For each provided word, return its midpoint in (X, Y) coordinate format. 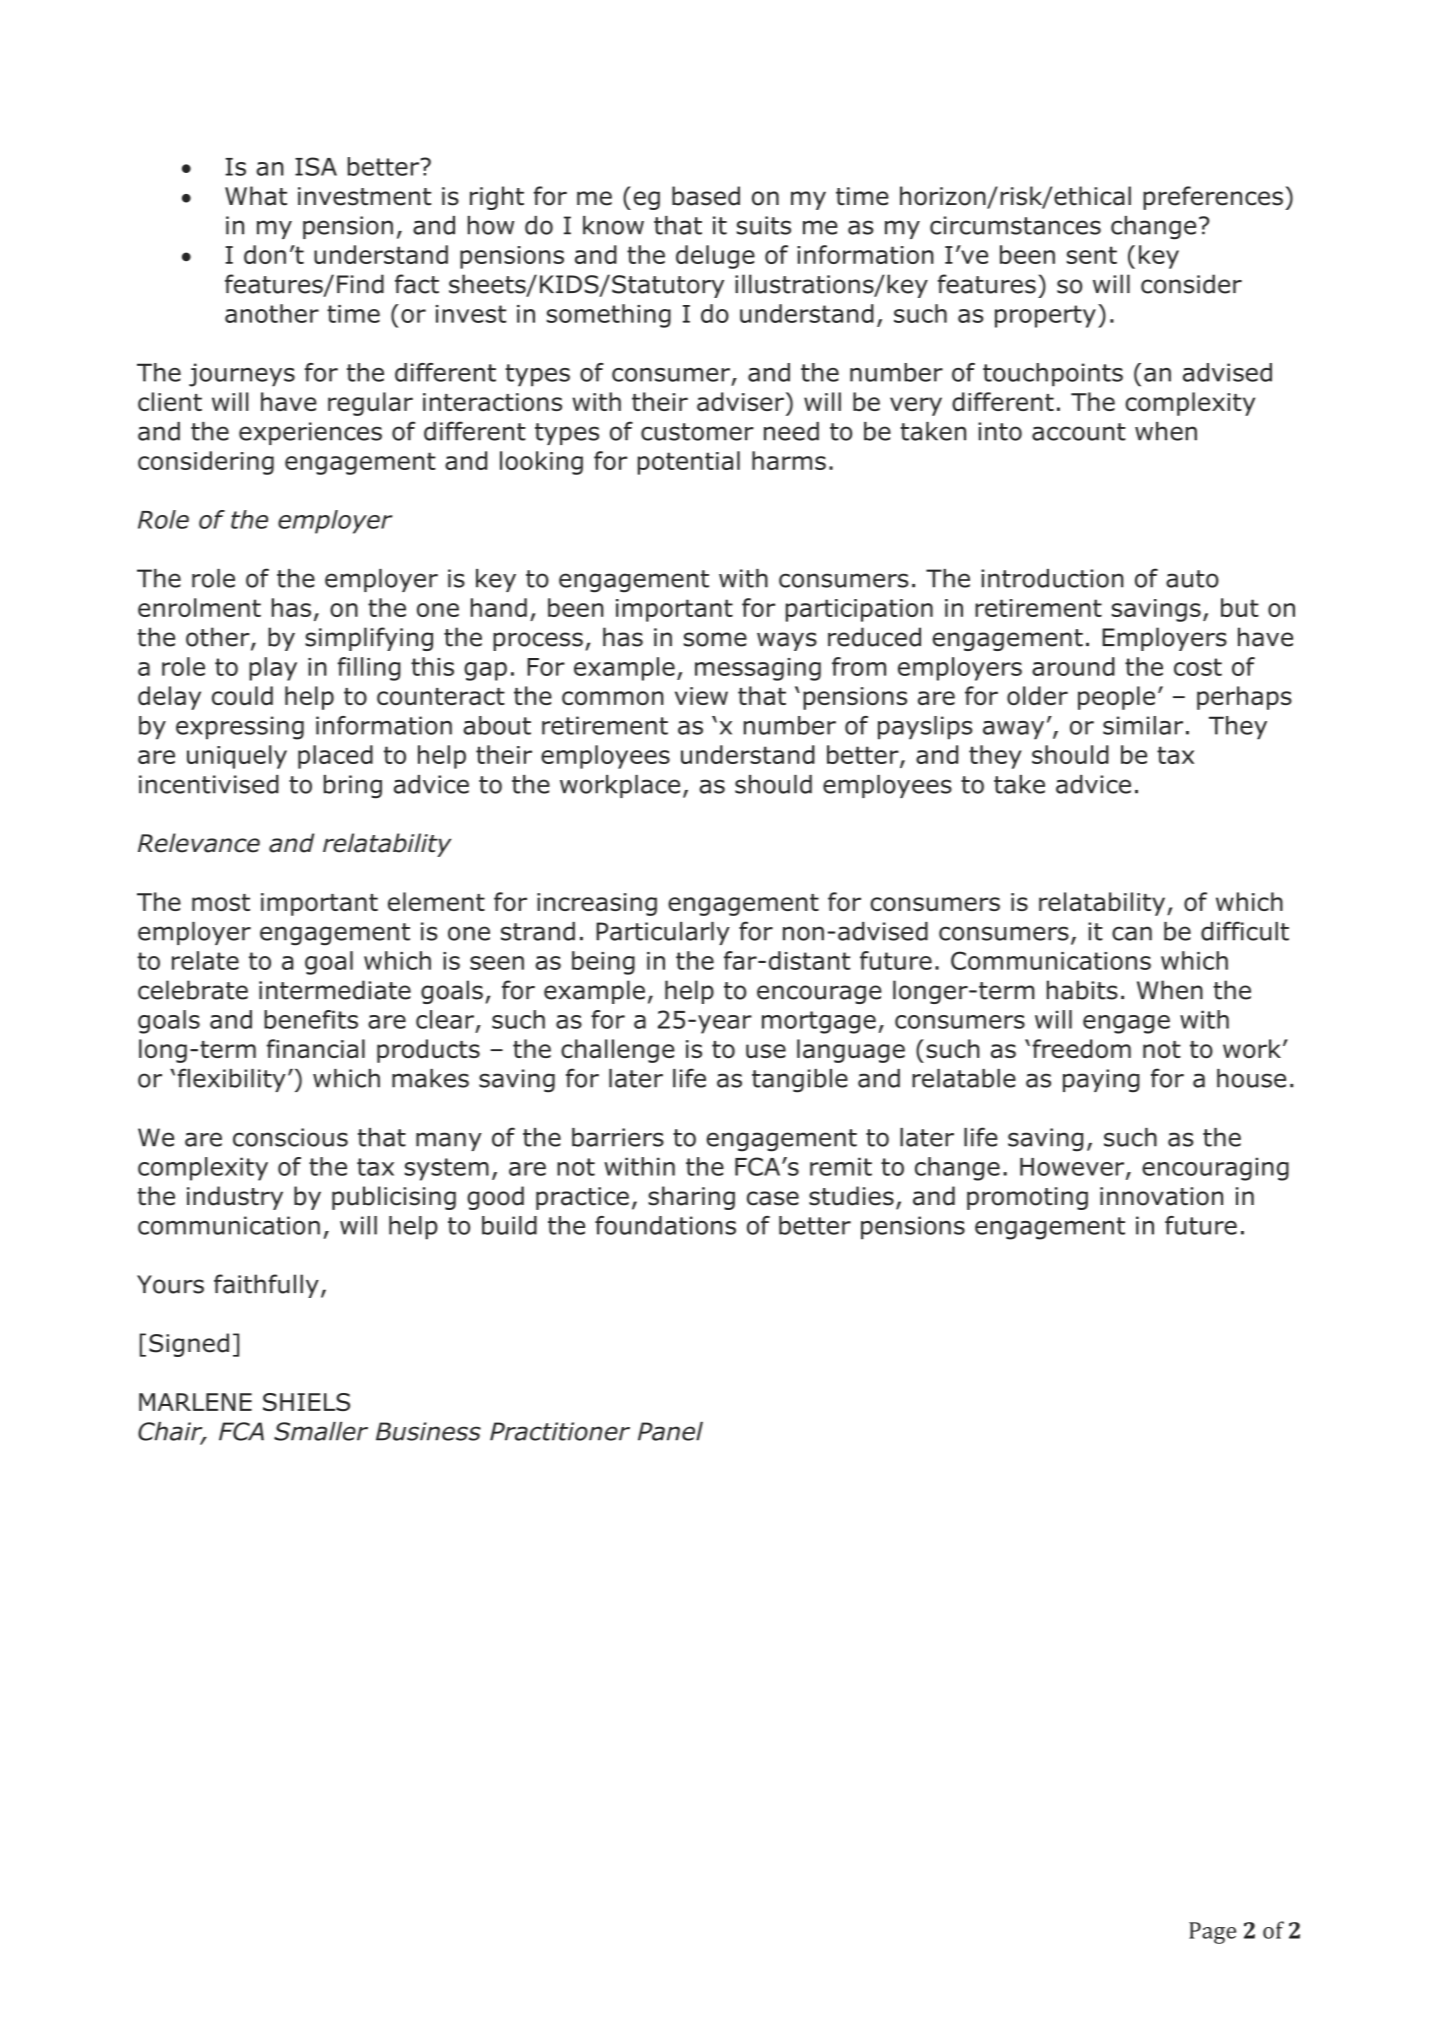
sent (1092, 255)
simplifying (369, 639)
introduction (1052, 578)
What (256, 196)
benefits (311, 1019)
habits (1082, 990)
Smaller (321, 1431)
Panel (670, 1431)
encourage (819, 994)
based (706, 196)
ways (787, 641)
